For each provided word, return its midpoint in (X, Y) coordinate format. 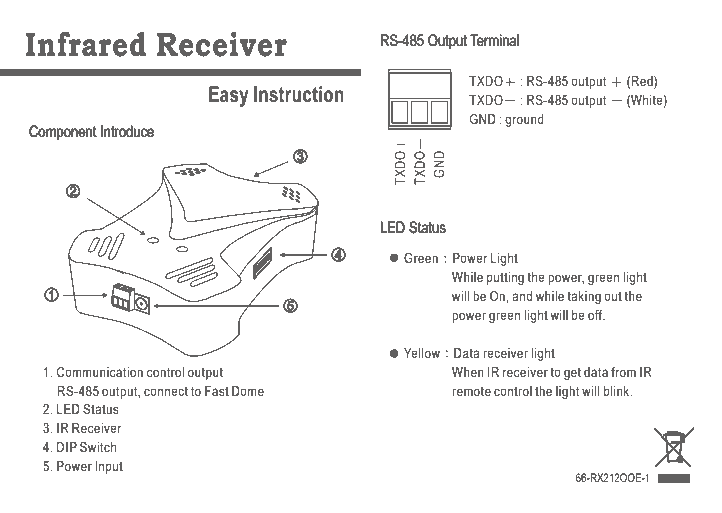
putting (505, 278)
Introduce (127, 131)
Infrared (86, 44)
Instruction (298, 94)
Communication (100, 372)
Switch (98, 447)
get (572, 373)
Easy (229, 96)
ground (524, 120)
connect (166, 391)
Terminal (494, 40)
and (522, 296)
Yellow (422, 353)
